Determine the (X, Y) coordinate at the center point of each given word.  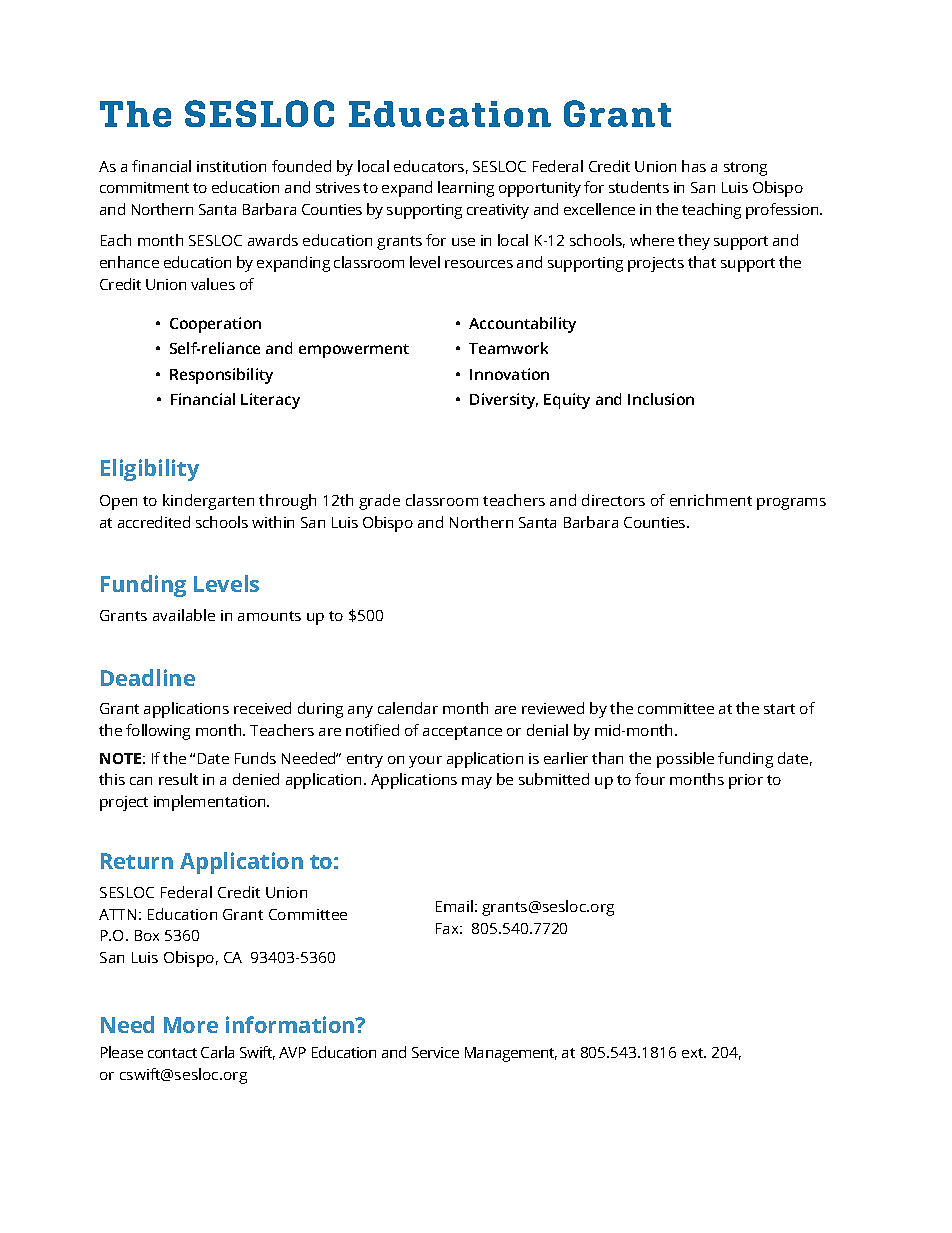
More (191, 1025)
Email (454, 906)
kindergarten (208, 502)
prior (746, 781)
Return (137, 861)
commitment (144, 187)
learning (466, 189)
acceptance (462, 733)
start (779, 709)
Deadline (148, 677)
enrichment (711, 500)
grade (379, 502)
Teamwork (508, 348)
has (694, 166)
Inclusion (661, 399)
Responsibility (221, 376)
